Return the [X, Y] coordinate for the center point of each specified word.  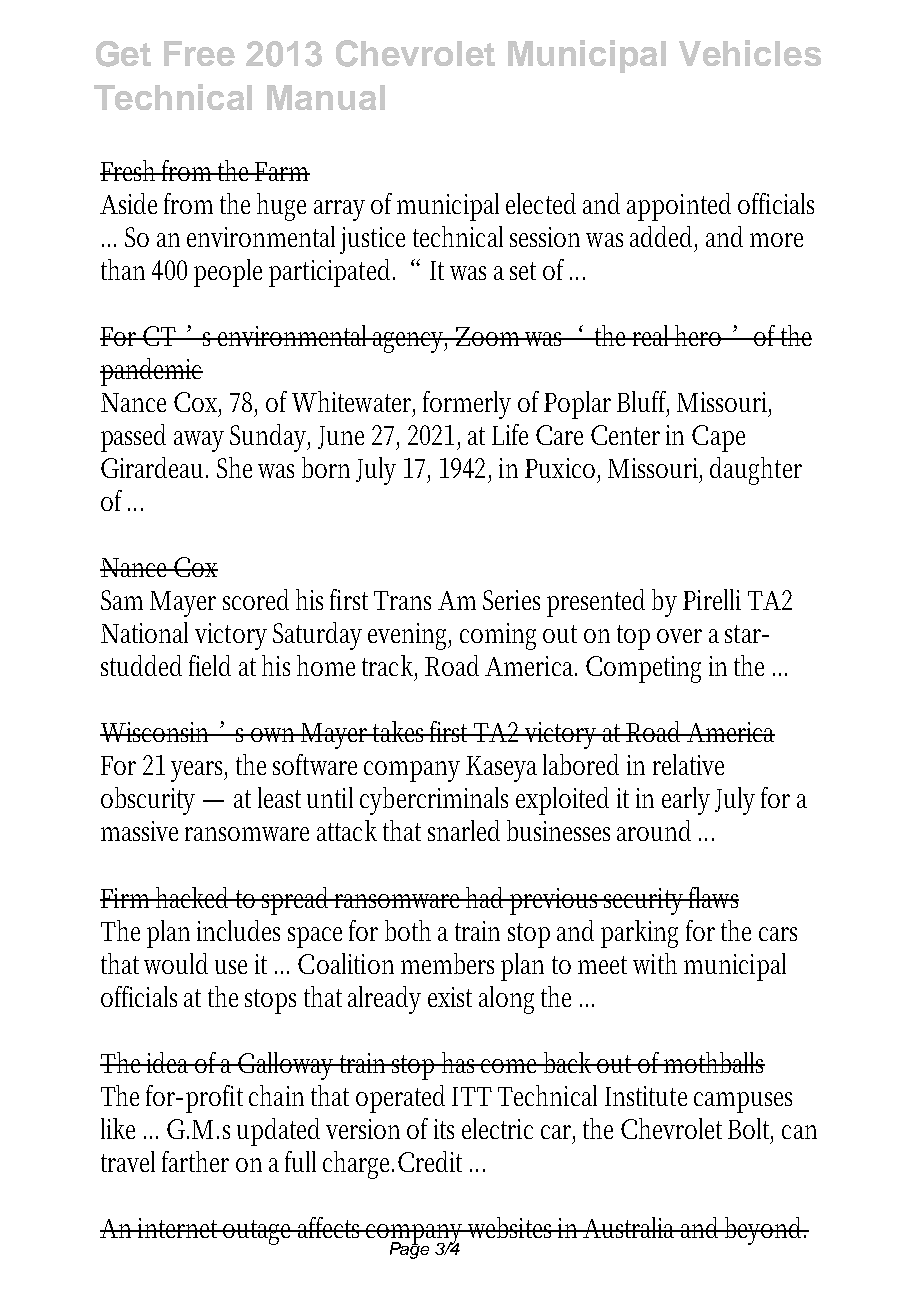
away [199, 441]
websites [511, 1227]
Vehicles [750, 53]
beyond [765, 1231]
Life [510, 434]
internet [179, 1228]
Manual [326, 97]
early [686, 801]
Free [199, 53]
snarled [464, 830]
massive [139, 831]
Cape [718, 438]
